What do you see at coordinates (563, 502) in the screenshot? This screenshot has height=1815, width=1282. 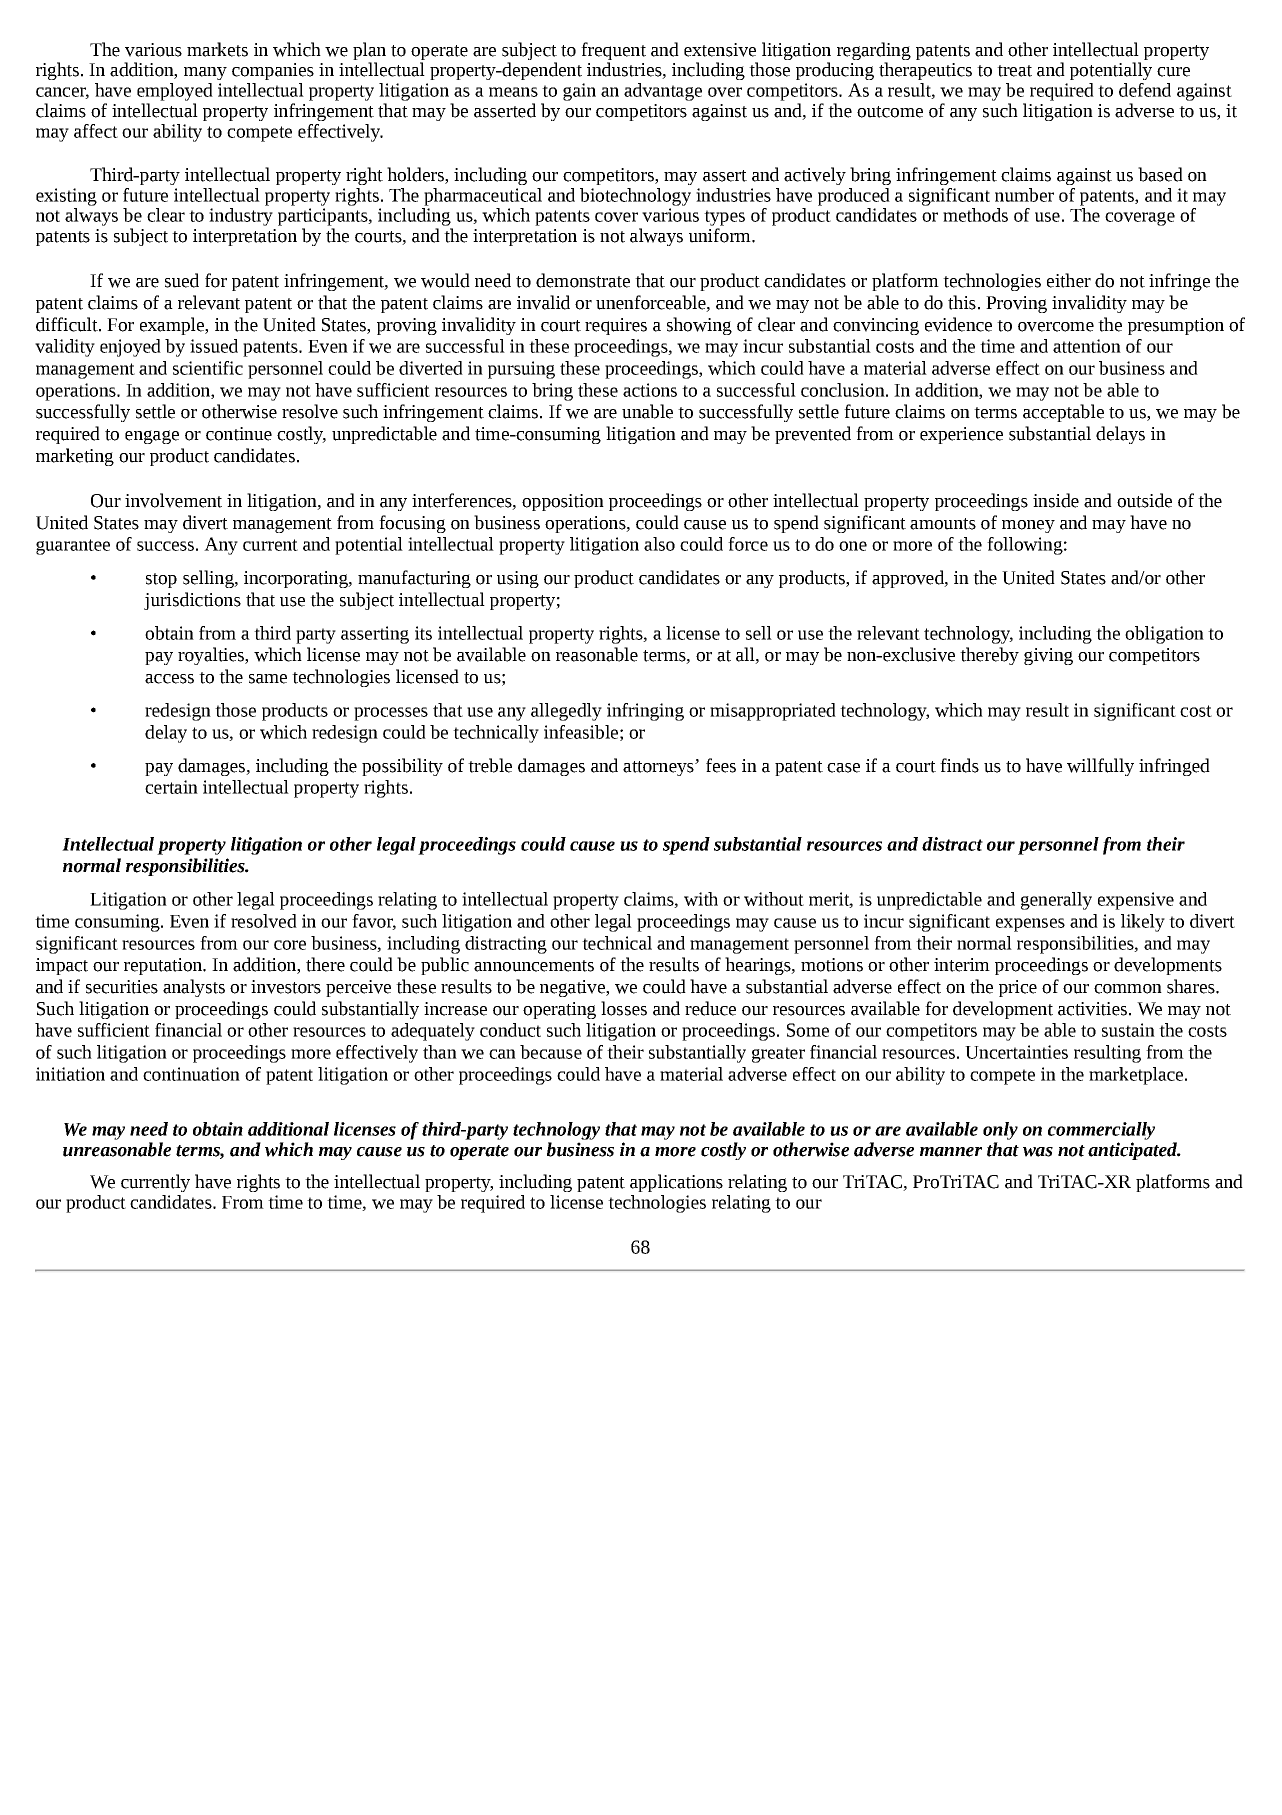 I see `opposition` at bounding box center [563, 502].
